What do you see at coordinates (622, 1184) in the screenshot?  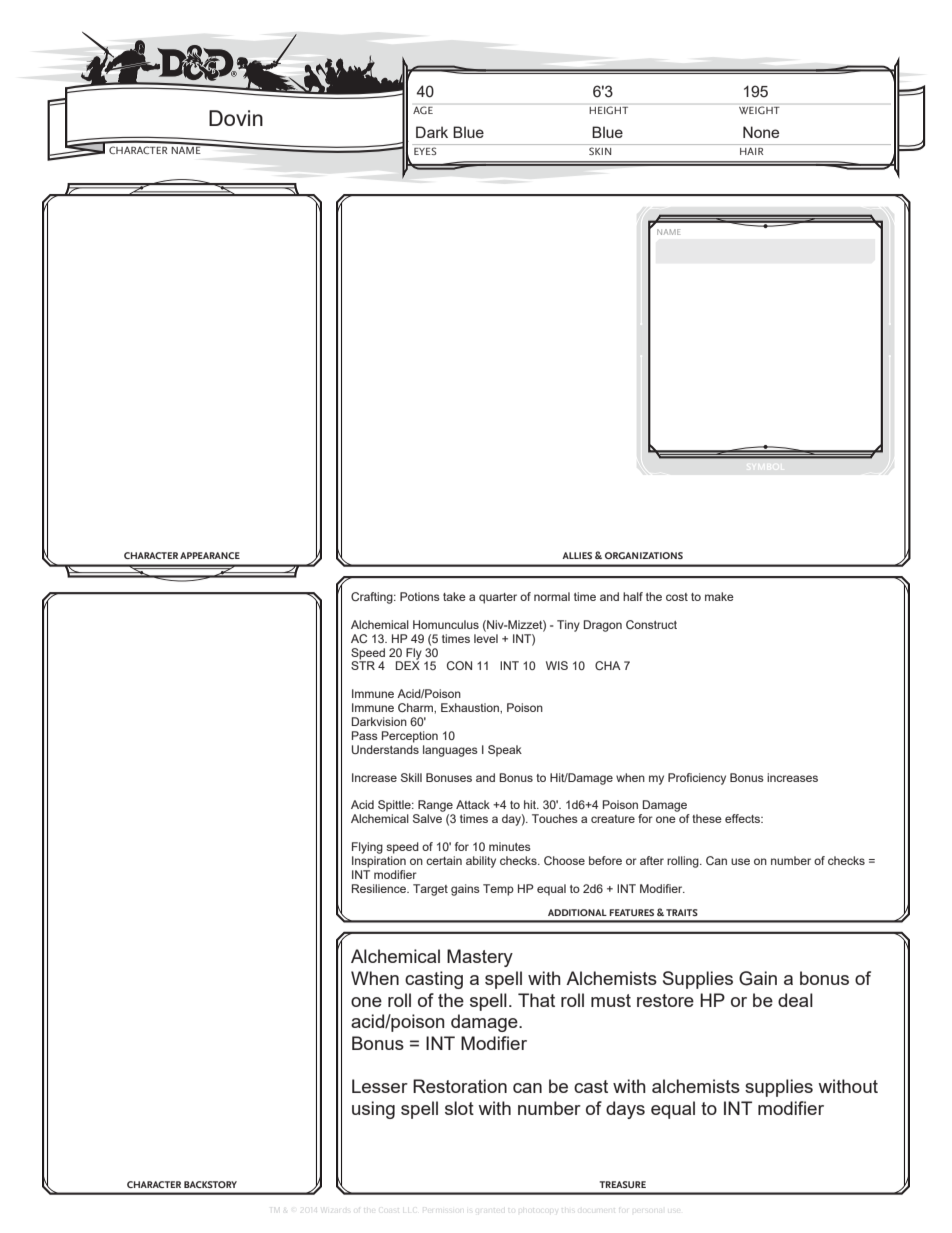 I see `TREASURE` at bounding box center [622, 1184].
